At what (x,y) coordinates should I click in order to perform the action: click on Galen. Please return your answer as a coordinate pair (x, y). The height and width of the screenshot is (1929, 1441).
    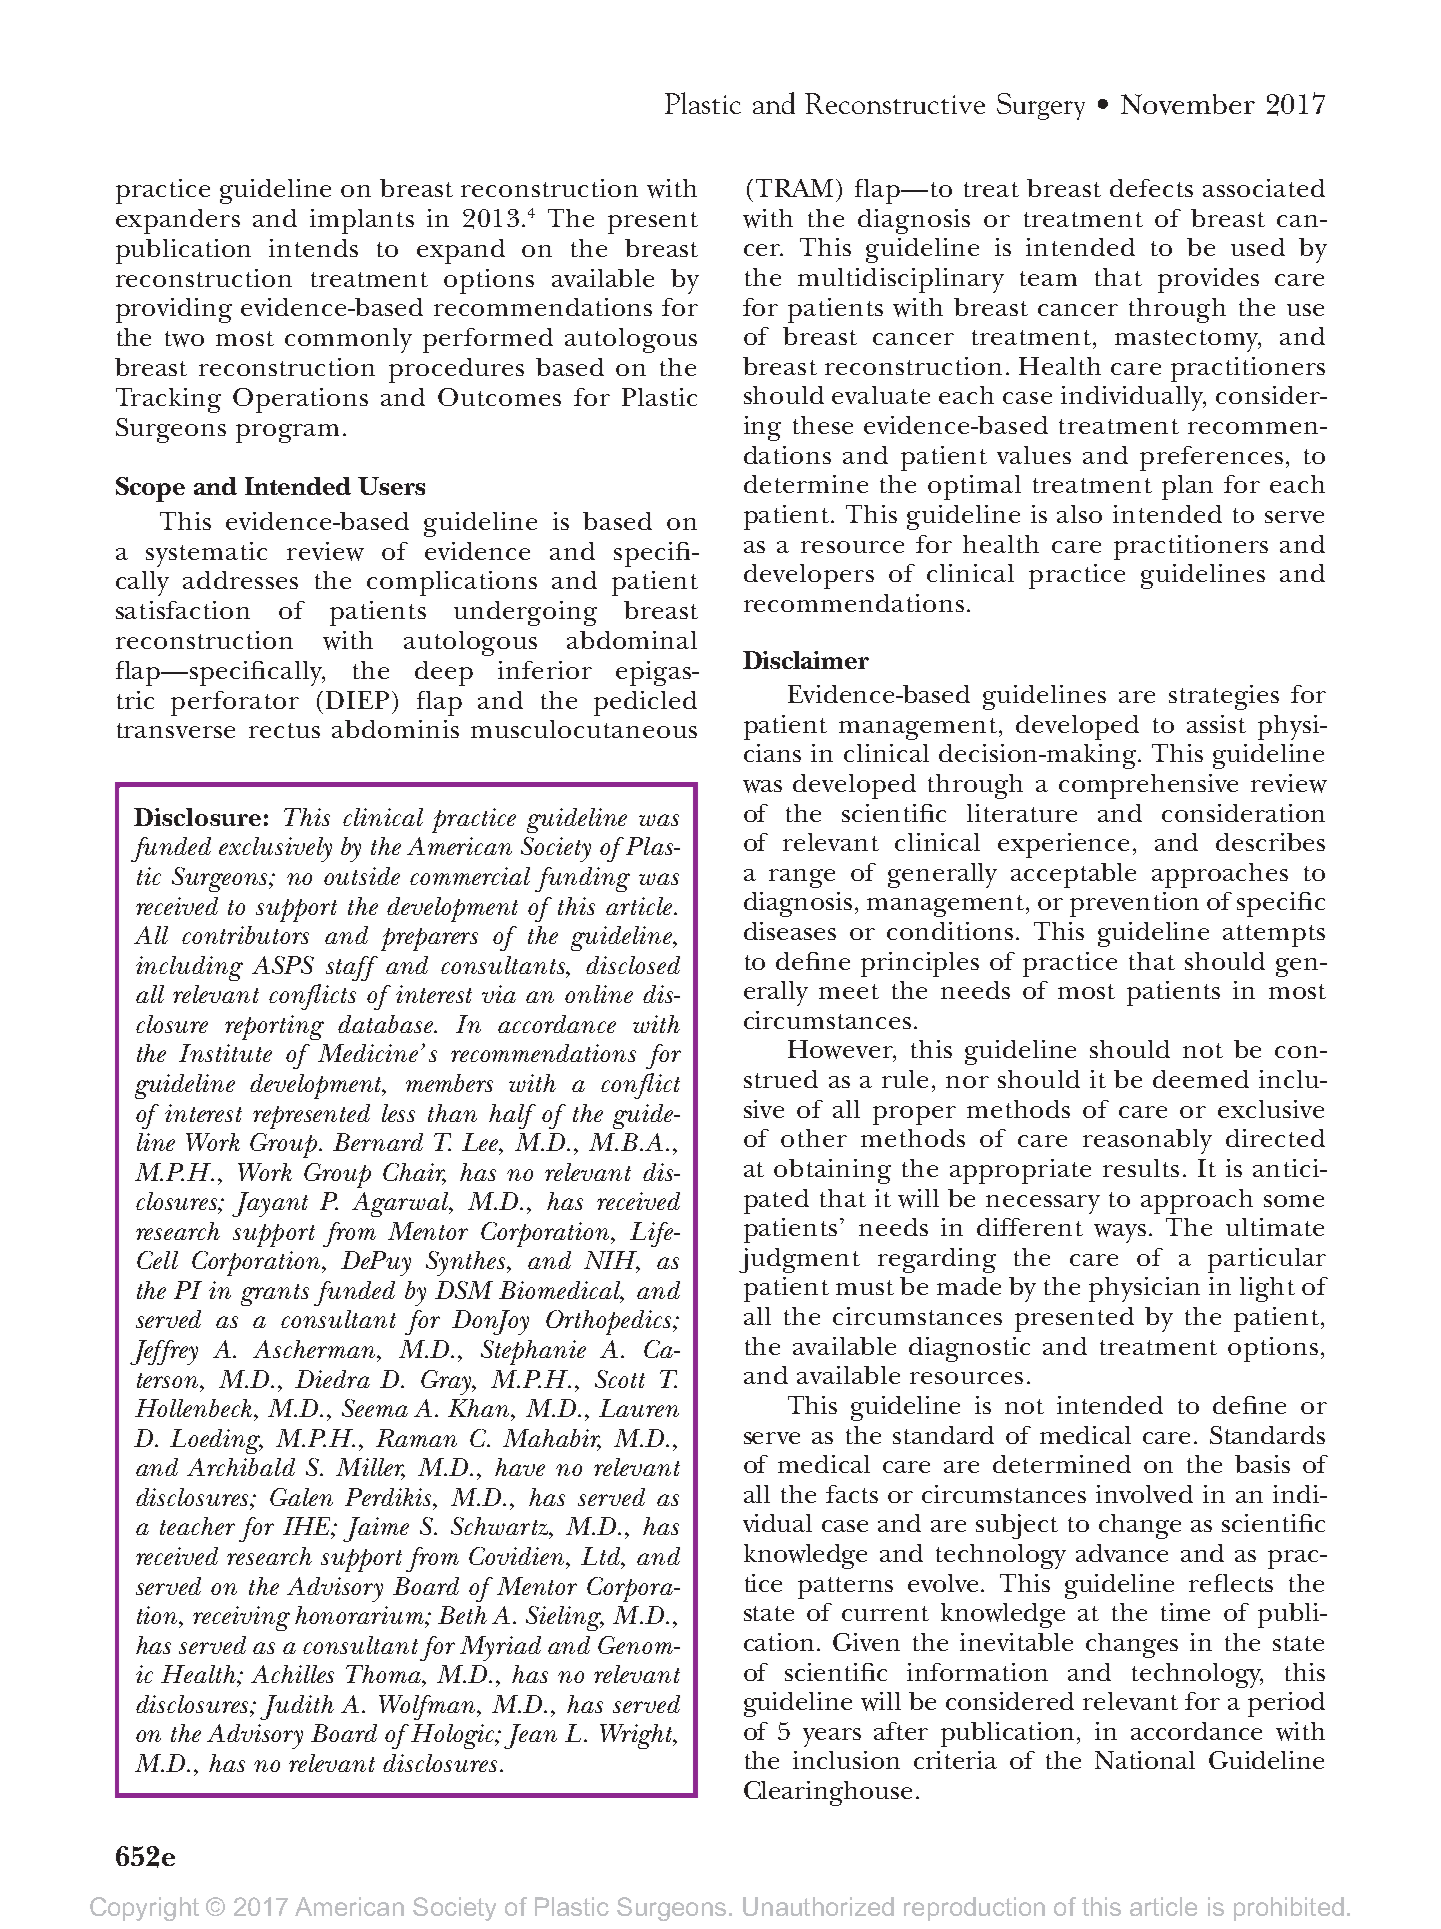
    Looking at the image, I should click on (301, 1497).
